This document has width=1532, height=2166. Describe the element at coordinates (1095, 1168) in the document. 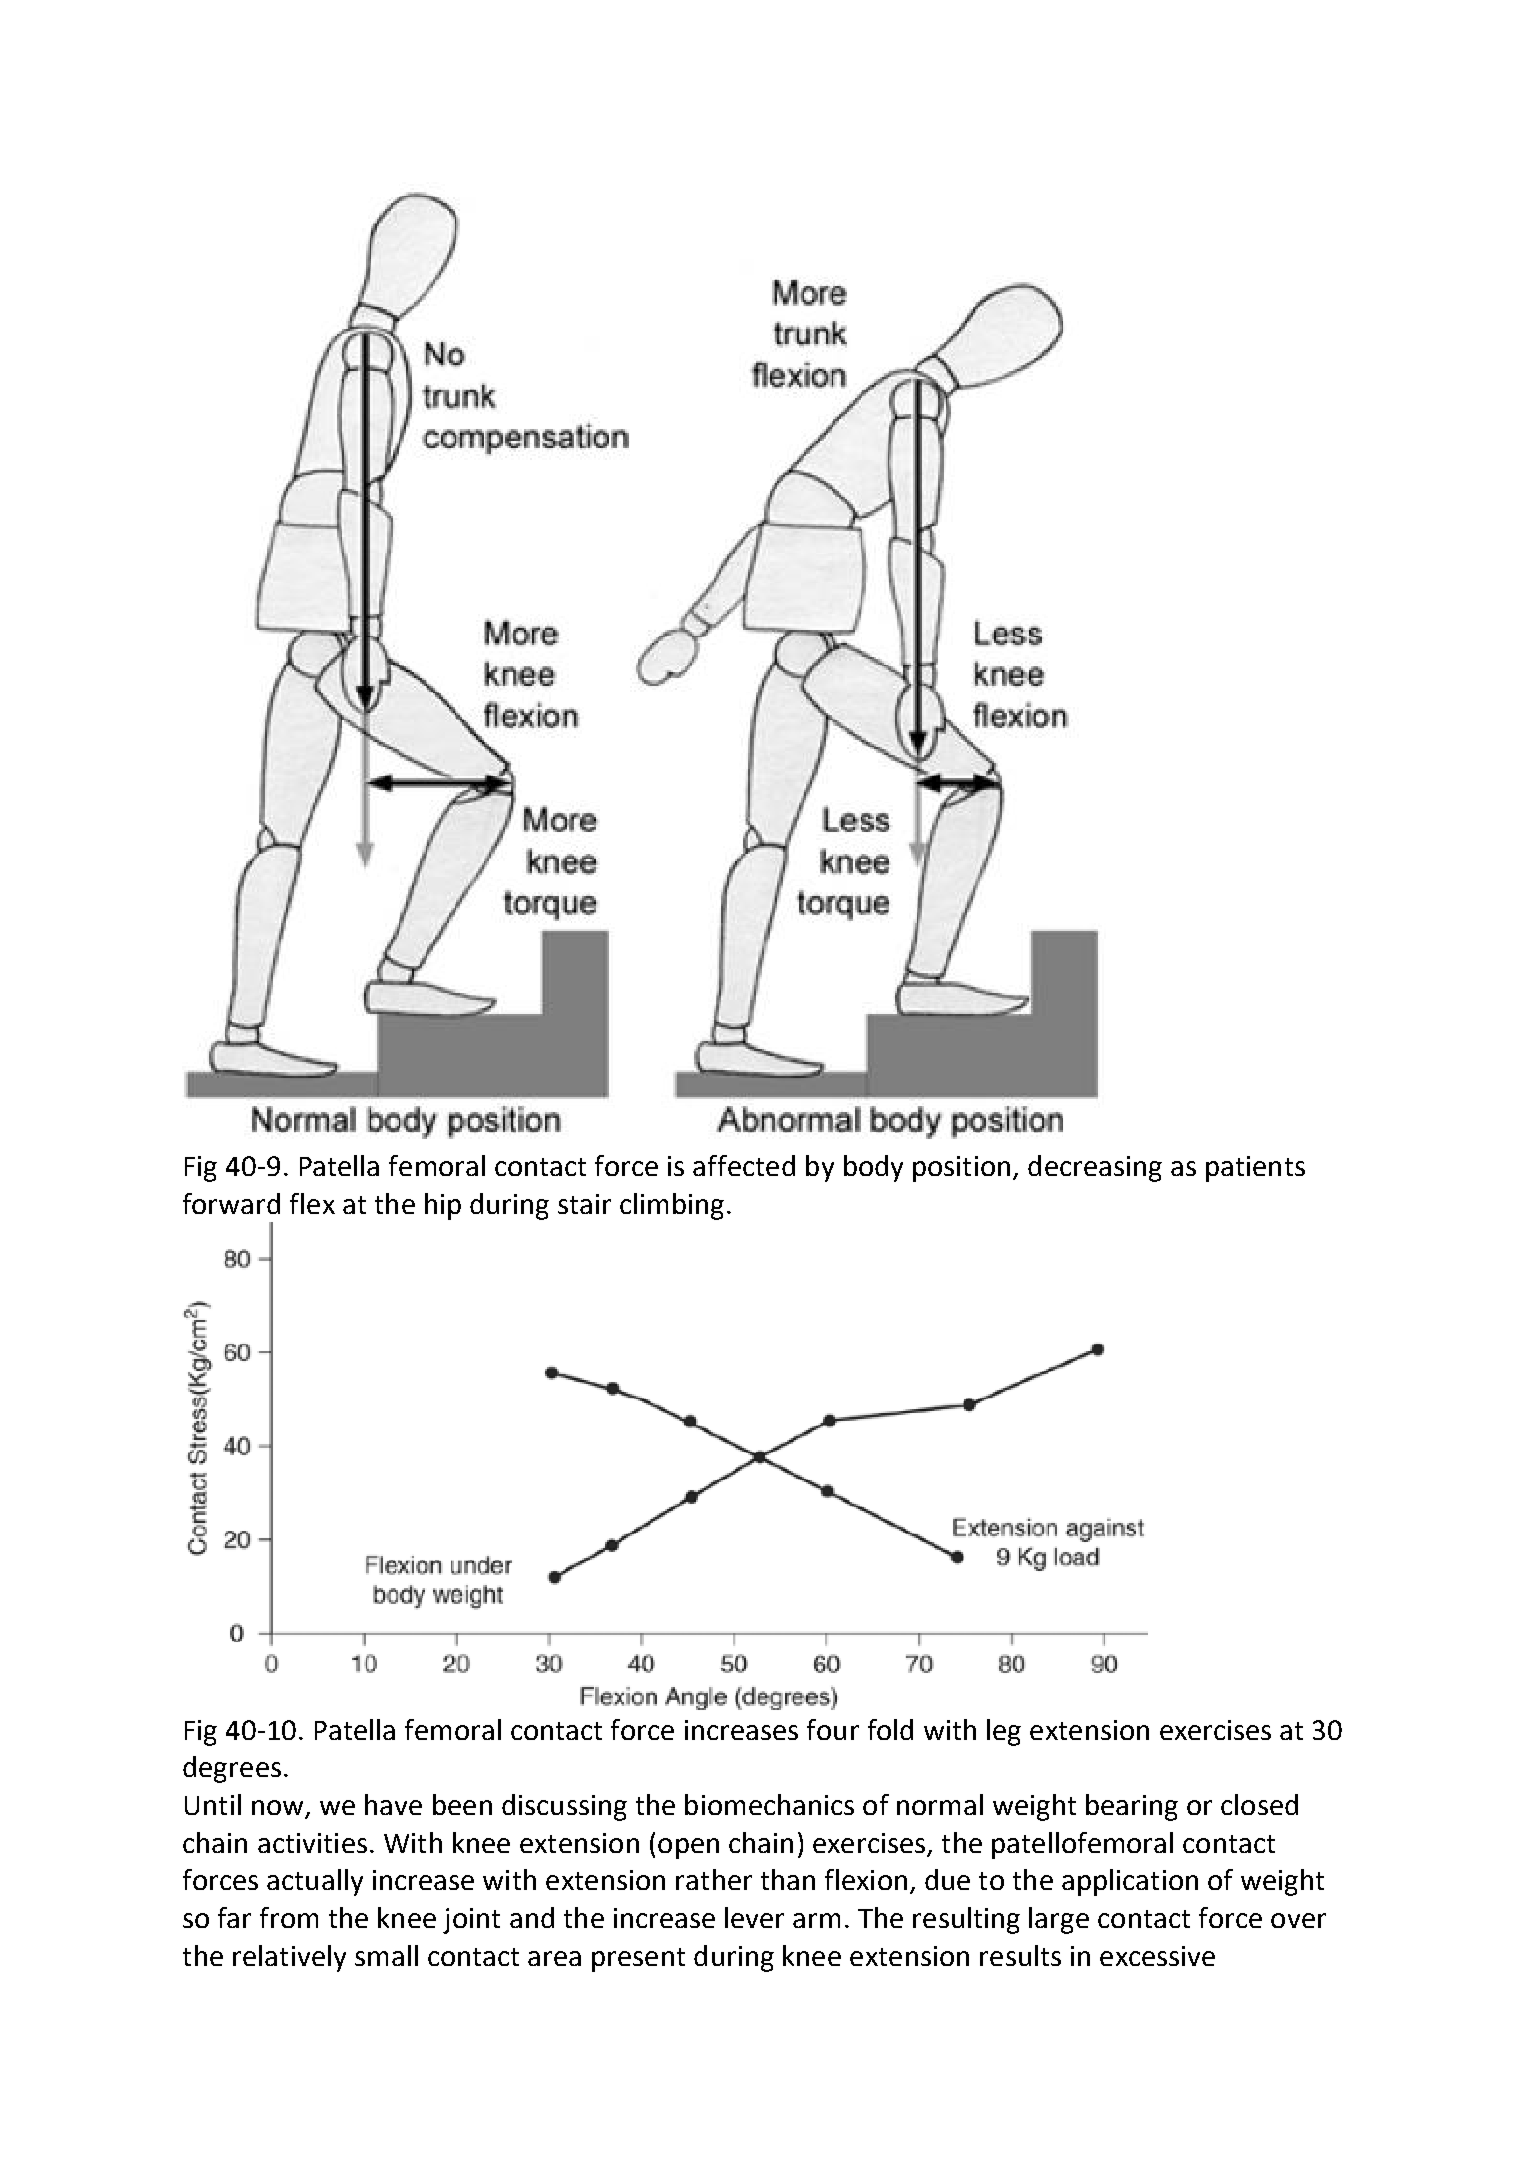

I see `decreasing` at that location.
